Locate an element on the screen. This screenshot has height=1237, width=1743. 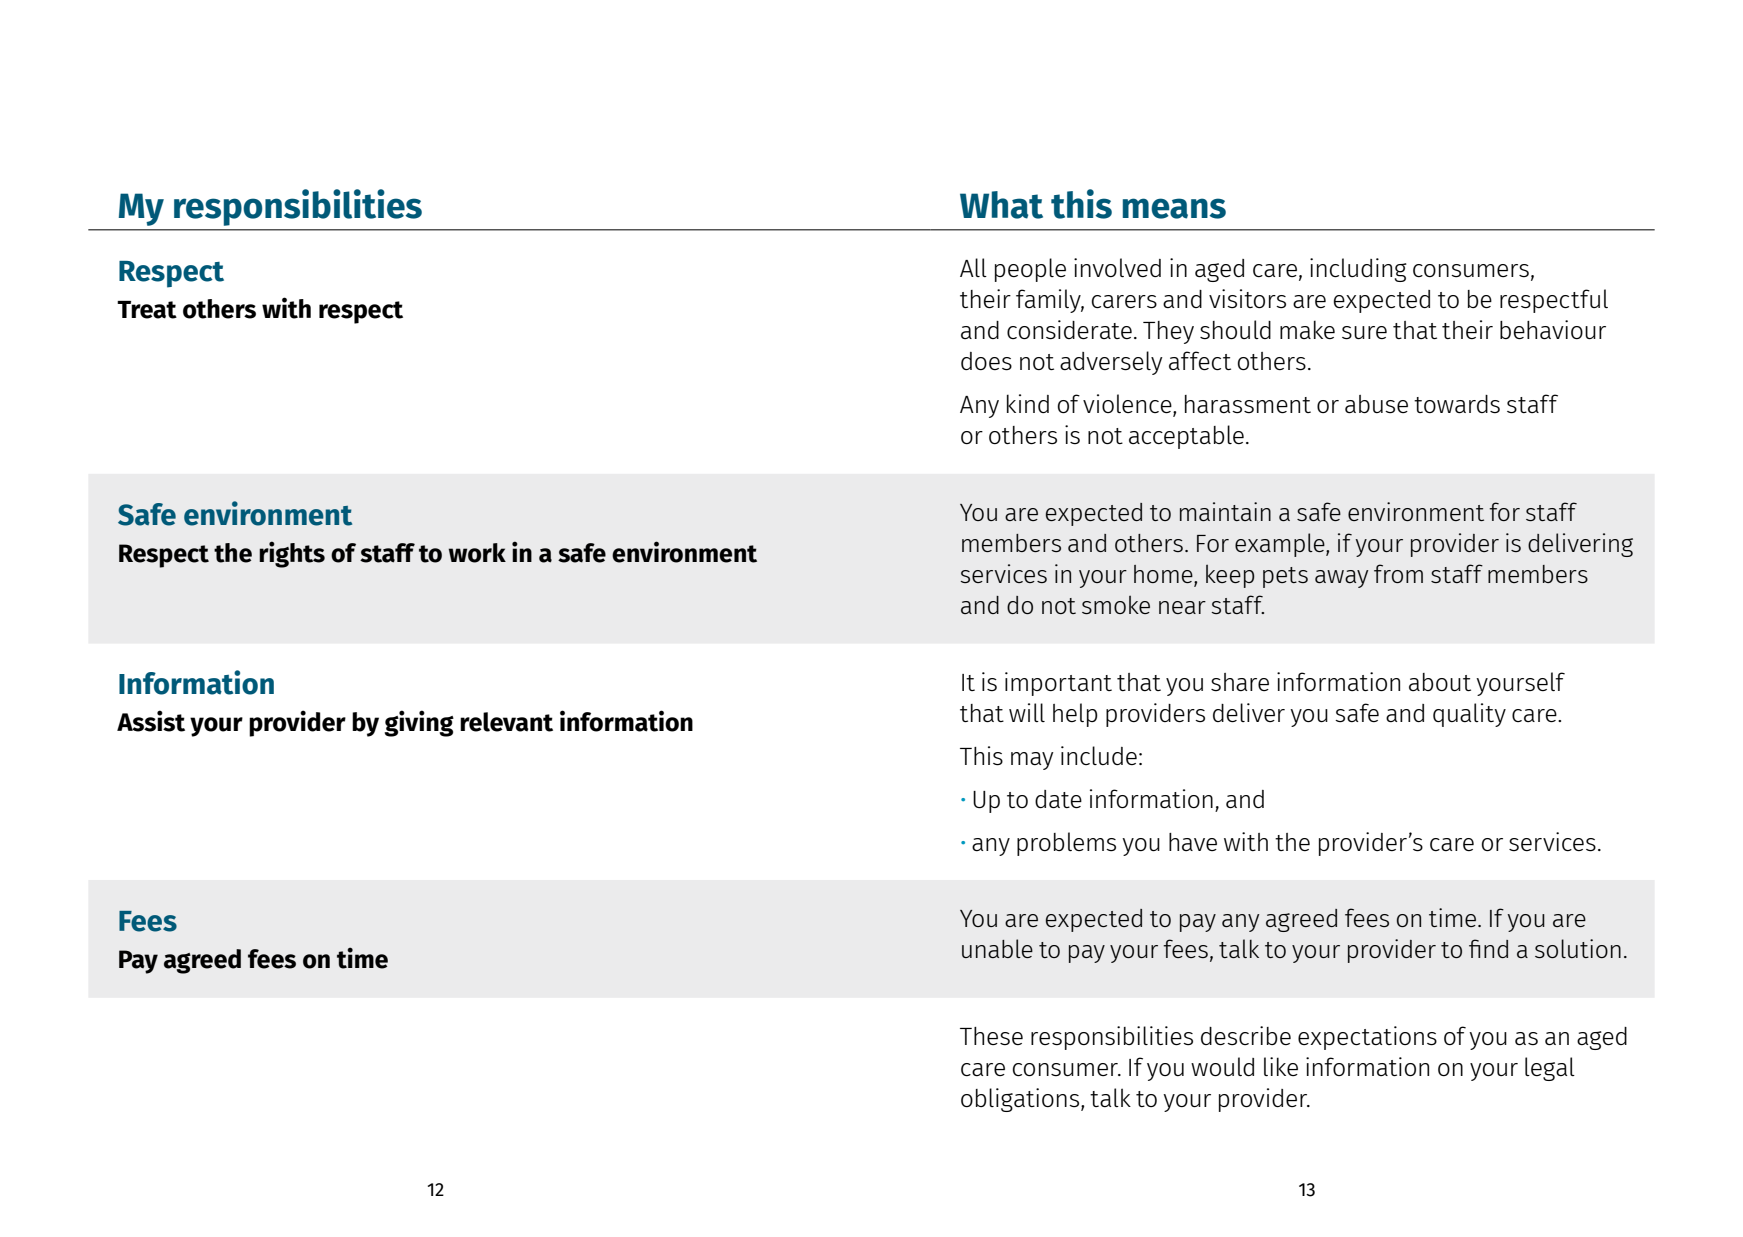
giving is located at coordinates (419, 723).
